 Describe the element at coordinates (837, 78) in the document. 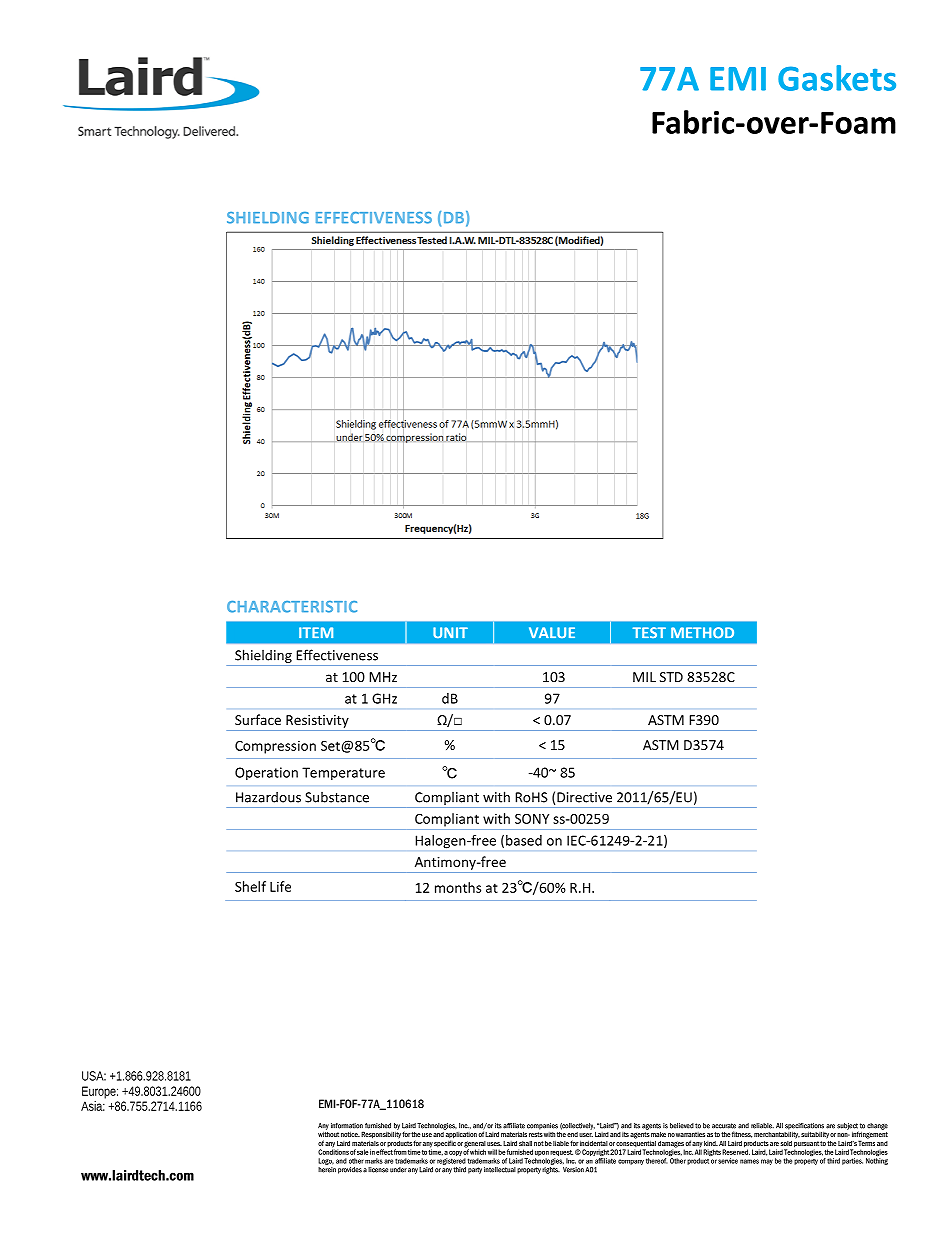

I see `Gaskets` at that location.
